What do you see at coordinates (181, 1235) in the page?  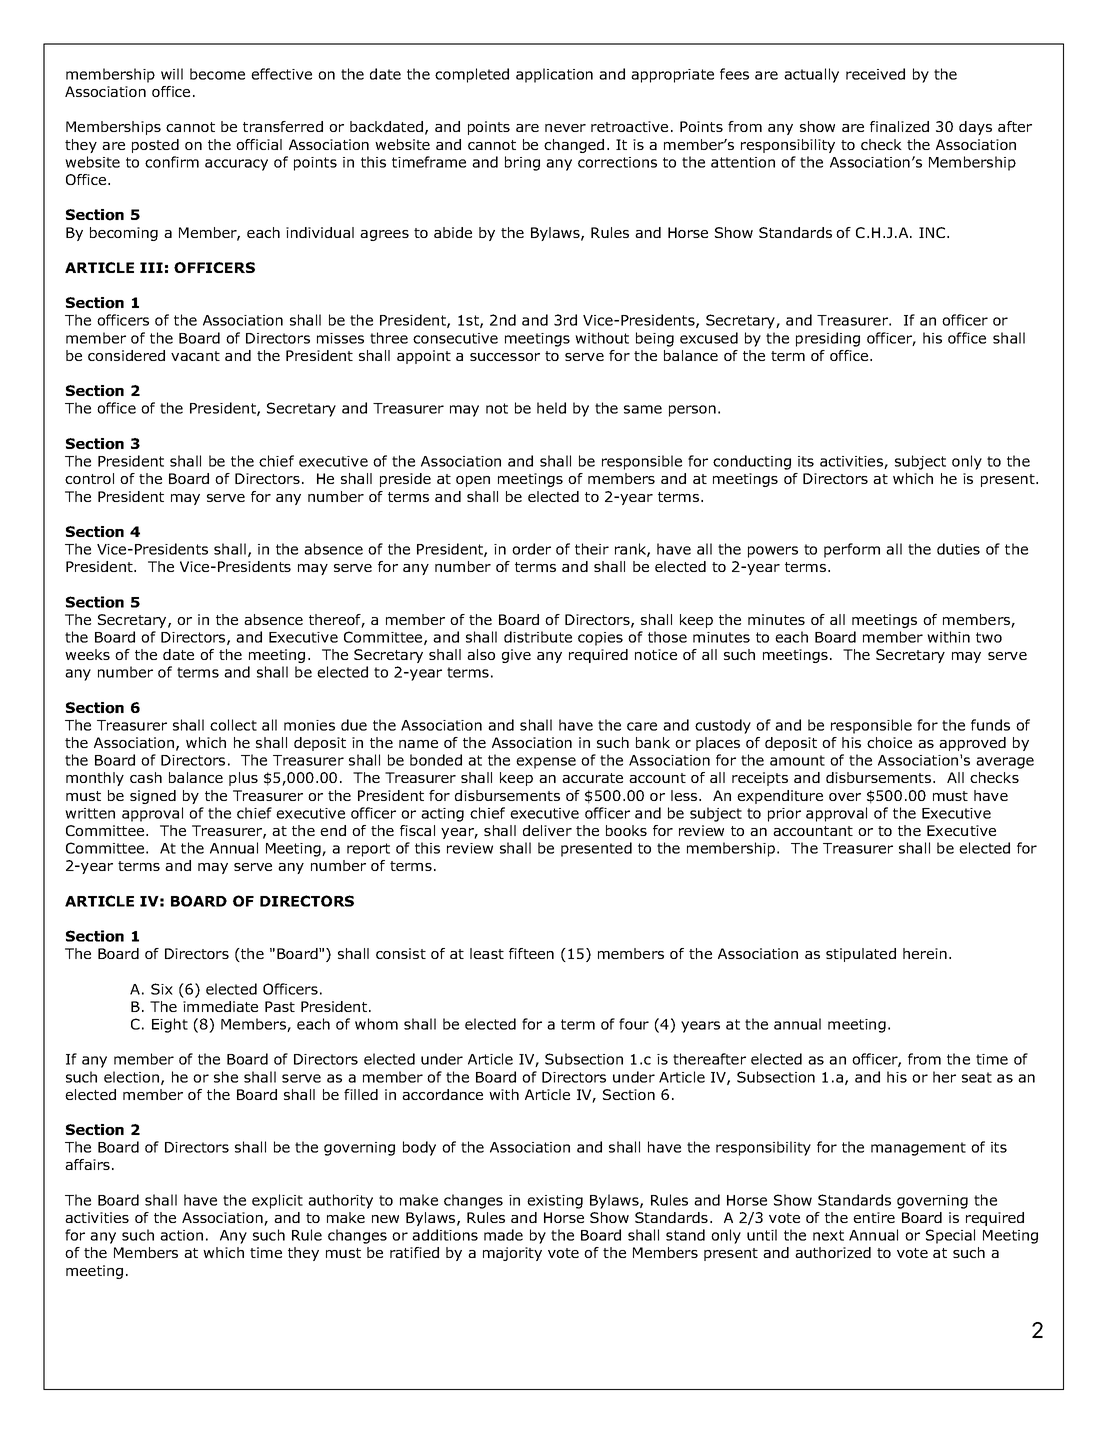 I see `action` at bounding box center [181, 1235].
